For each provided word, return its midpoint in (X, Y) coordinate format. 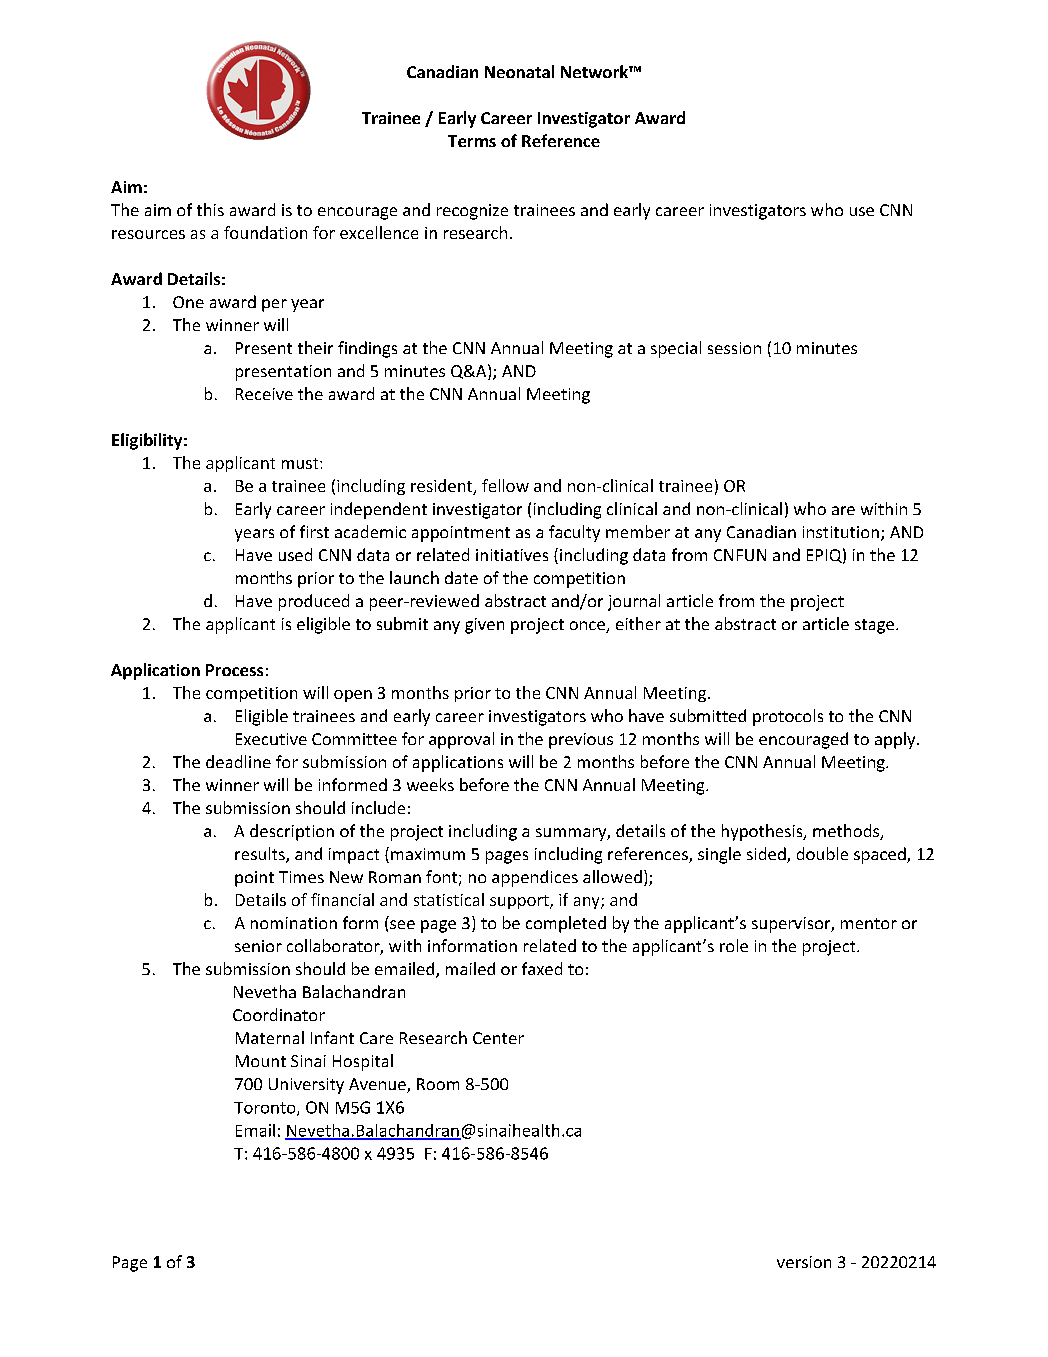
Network (595, 71)
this (210, 209)
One (188, 302)
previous (581, 741)
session (734, 348)
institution (841, 532)
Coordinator (279, 1014)
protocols (788, 717)
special (676, 349)
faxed (542, 968)
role (734, 945)
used (295, 554)
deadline (238, 761)
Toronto (266, 1109)
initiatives (512, 555)
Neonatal (519, 71)
